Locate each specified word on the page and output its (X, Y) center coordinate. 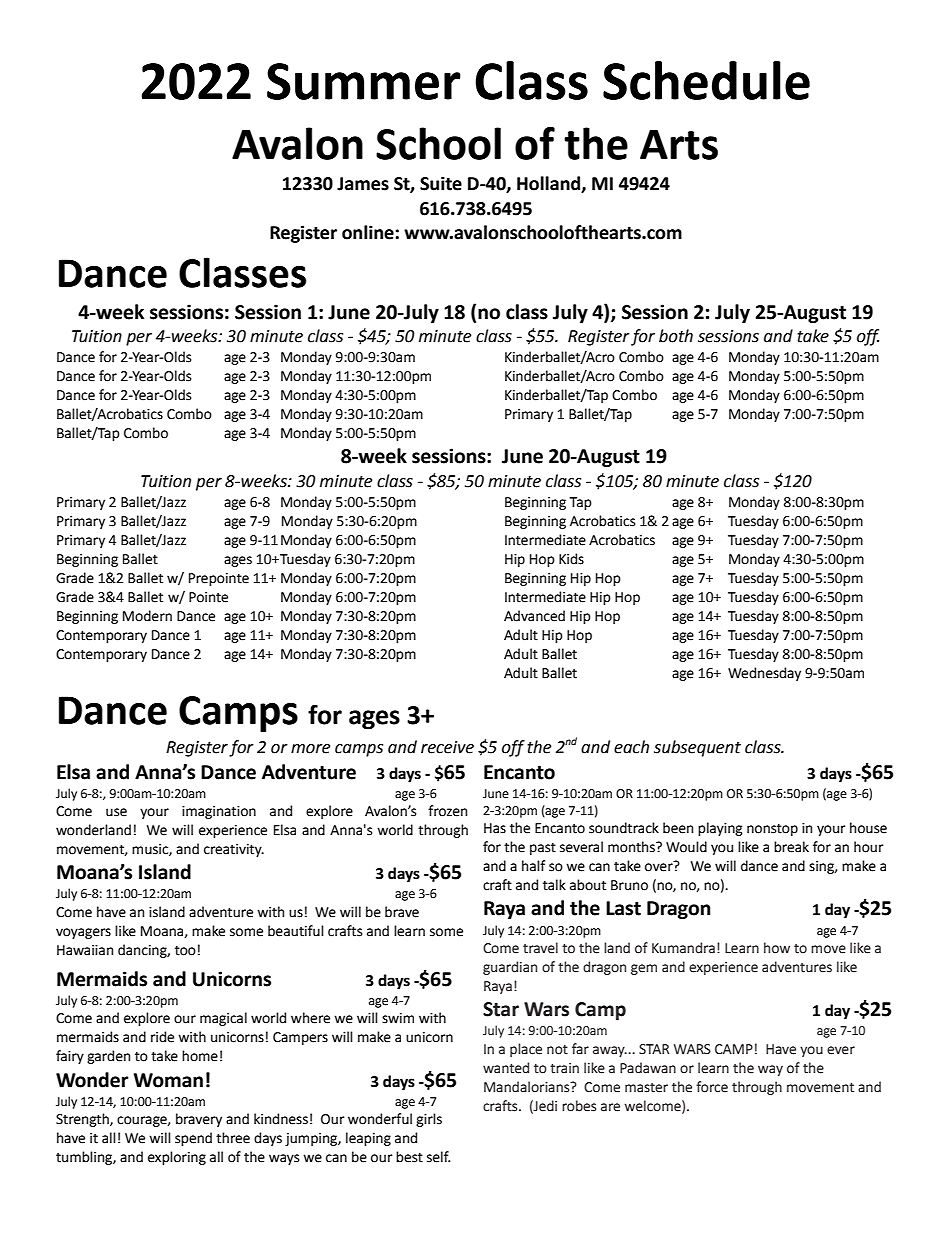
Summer (364, 81)
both (676, 336)
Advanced (534, 616)
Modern (147, 616)
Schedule (706, 80)
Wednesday (764, 674)
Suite (441, 183)
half (533, 866)
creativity (234, 850)
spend (193, 1139)
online (368, 232)
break (791, 847)
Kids (571, 559)
